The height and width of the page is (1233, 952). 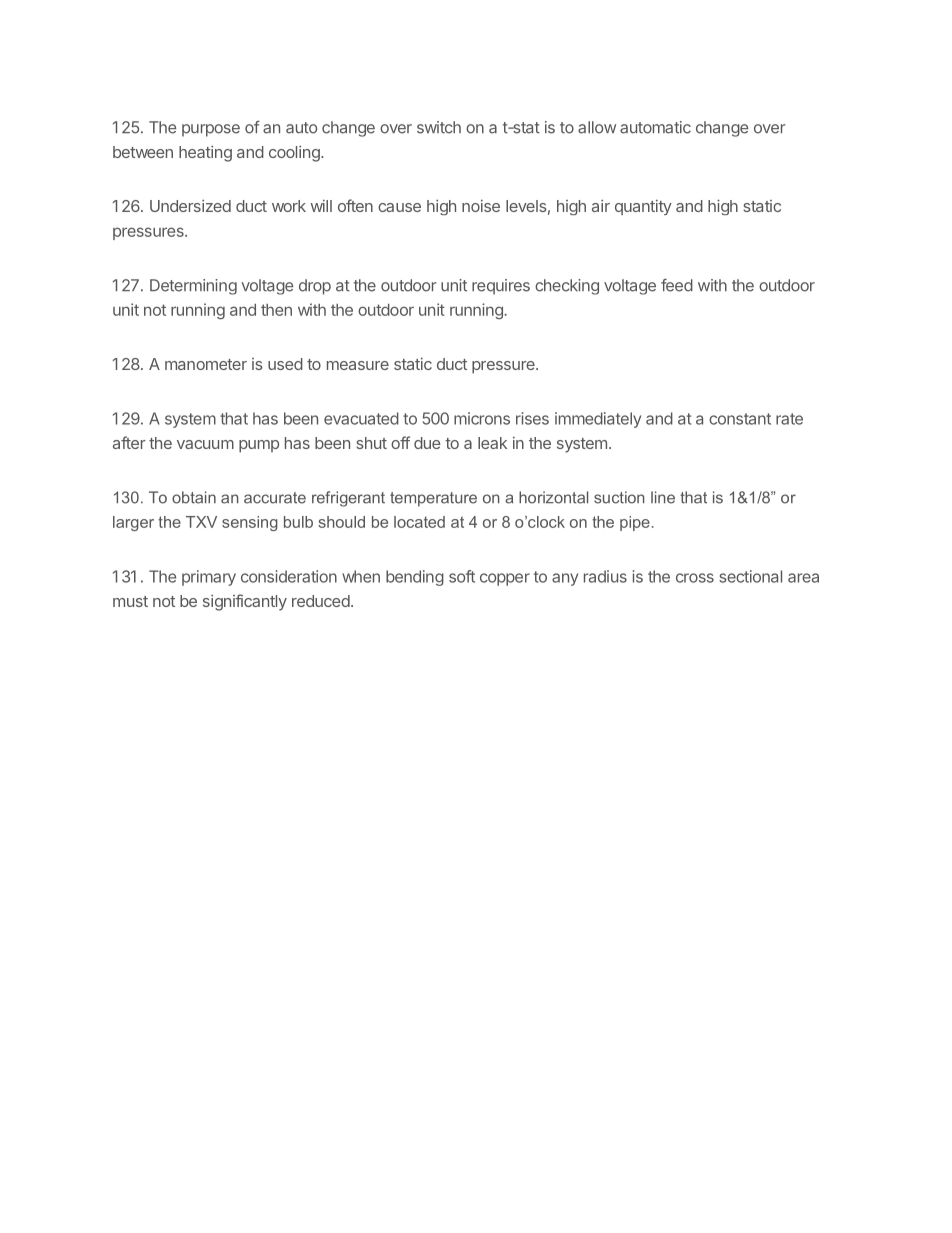 I want to click on allow, so click(x=597, y=127).
